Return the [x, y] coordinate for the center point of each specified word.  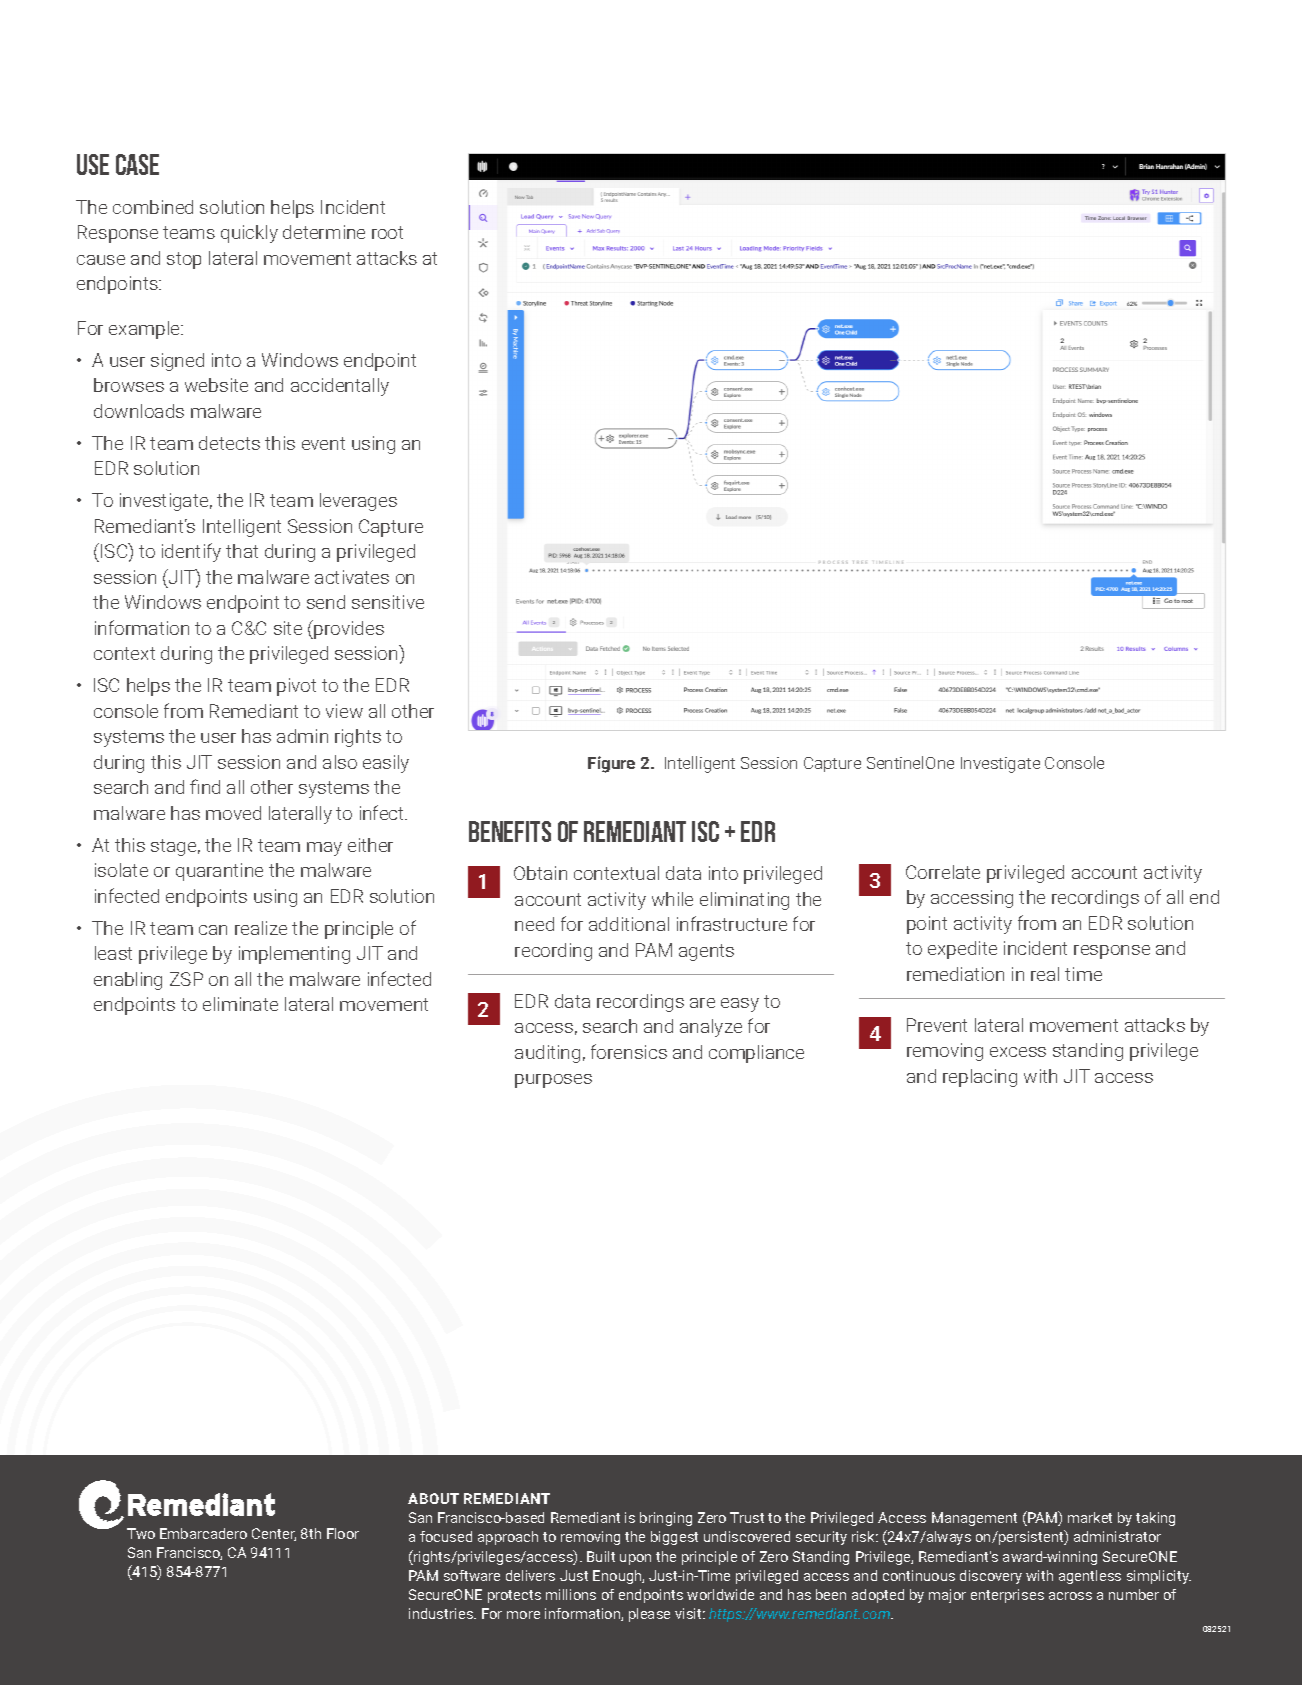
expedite [962, 950]
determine [324, 232]
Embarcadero [203, 1533]
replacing [980, 1078]
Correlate [943, 872]
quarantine [219, 872]
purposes [553, 1081]
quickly [249, 234]
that [242, 551]
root [387, 232]
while [672, 899]
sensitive [388, 602]
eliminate [240, 1004]
